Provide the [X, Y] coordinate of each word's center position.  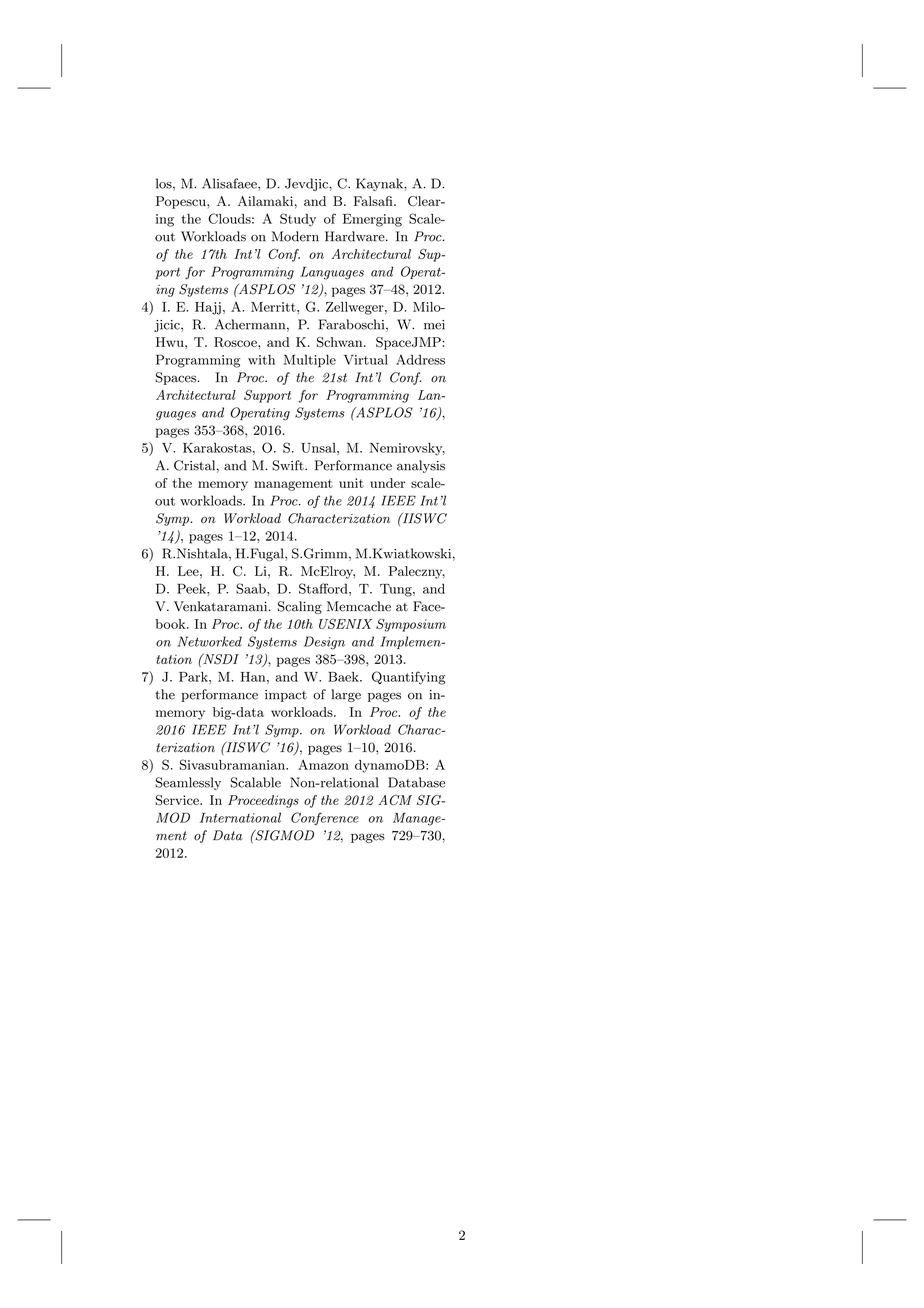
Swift [289, 465]
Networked [210, 641]
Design [324, 643]
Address [420, 359]
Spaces [177, 378]
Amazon [323, 765]
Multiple [310, 361]
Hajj [208, 308]
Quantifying [409, 678]
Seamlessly [188, 783]
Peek [192, 588]
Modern [295, 236]
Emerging [372, 220]
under [387, 483]
